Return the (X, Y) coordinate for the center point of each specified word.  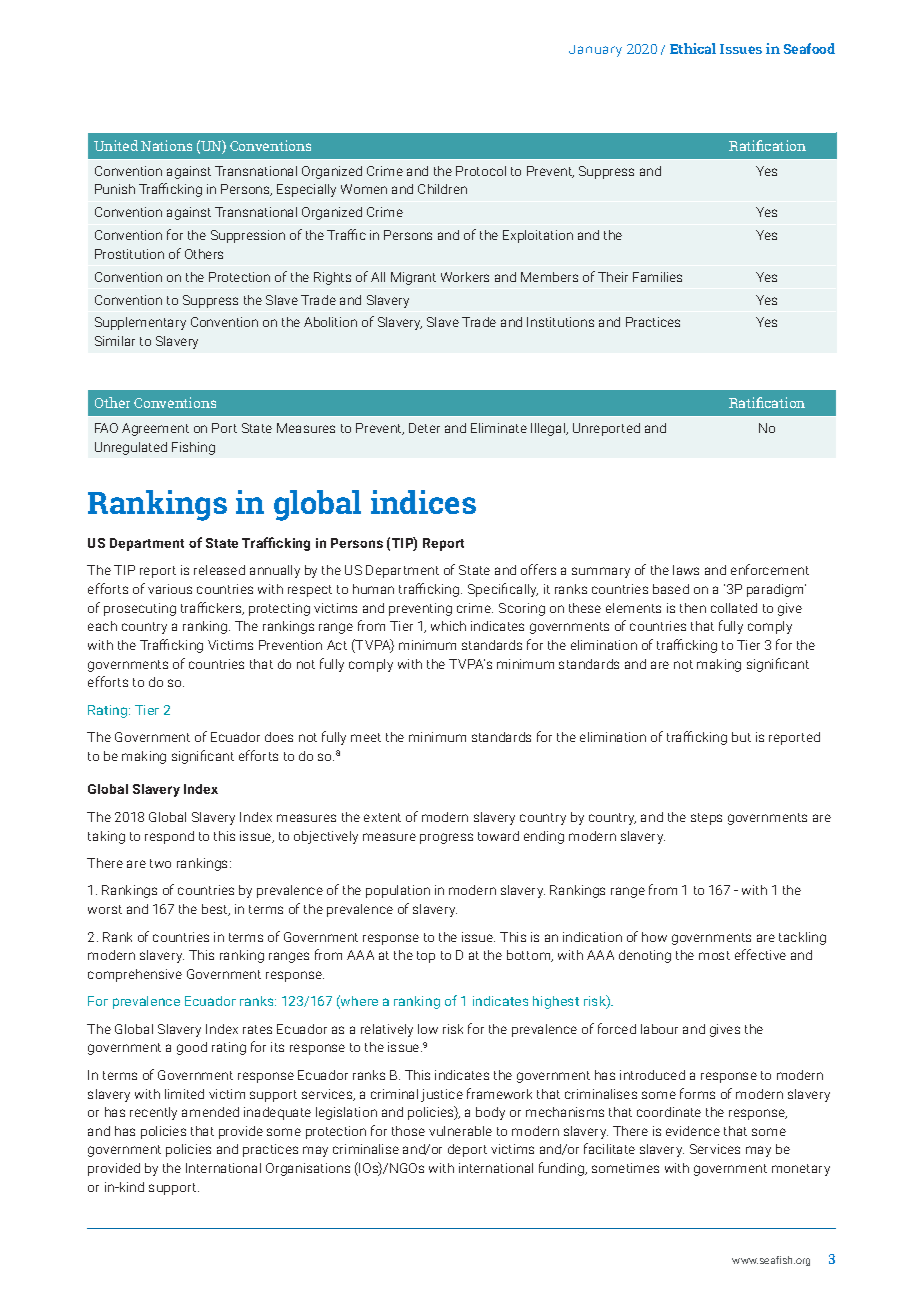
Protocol (481, 171)
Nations (166, 145)
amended (210, 1112)
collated (734, 608)
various (170, 589)
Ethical (693, 48)
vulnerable (460, 1131)
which (448, 626)
